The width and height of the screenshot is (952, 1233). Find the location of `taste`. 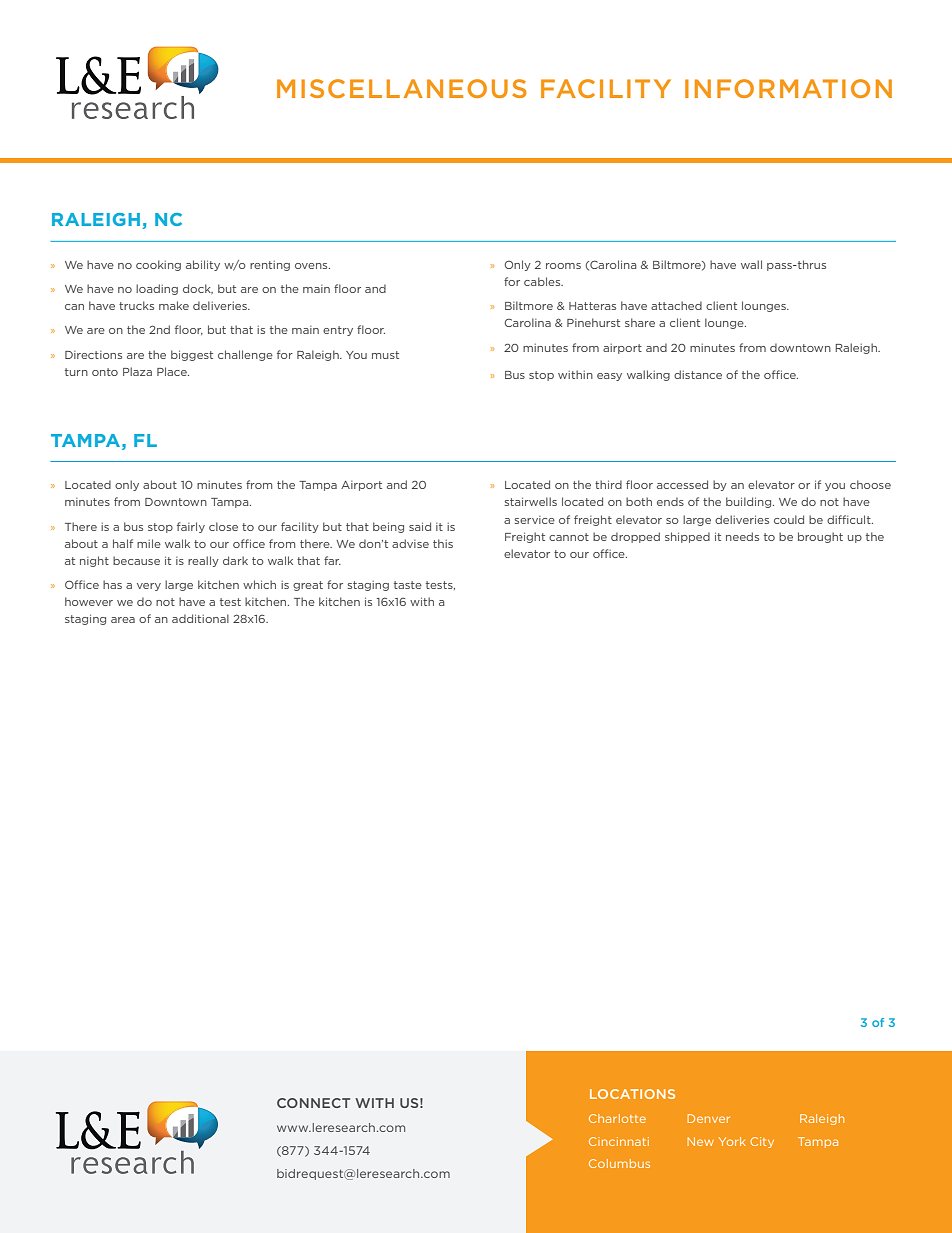

taste is located at coordinates (408, 585).
